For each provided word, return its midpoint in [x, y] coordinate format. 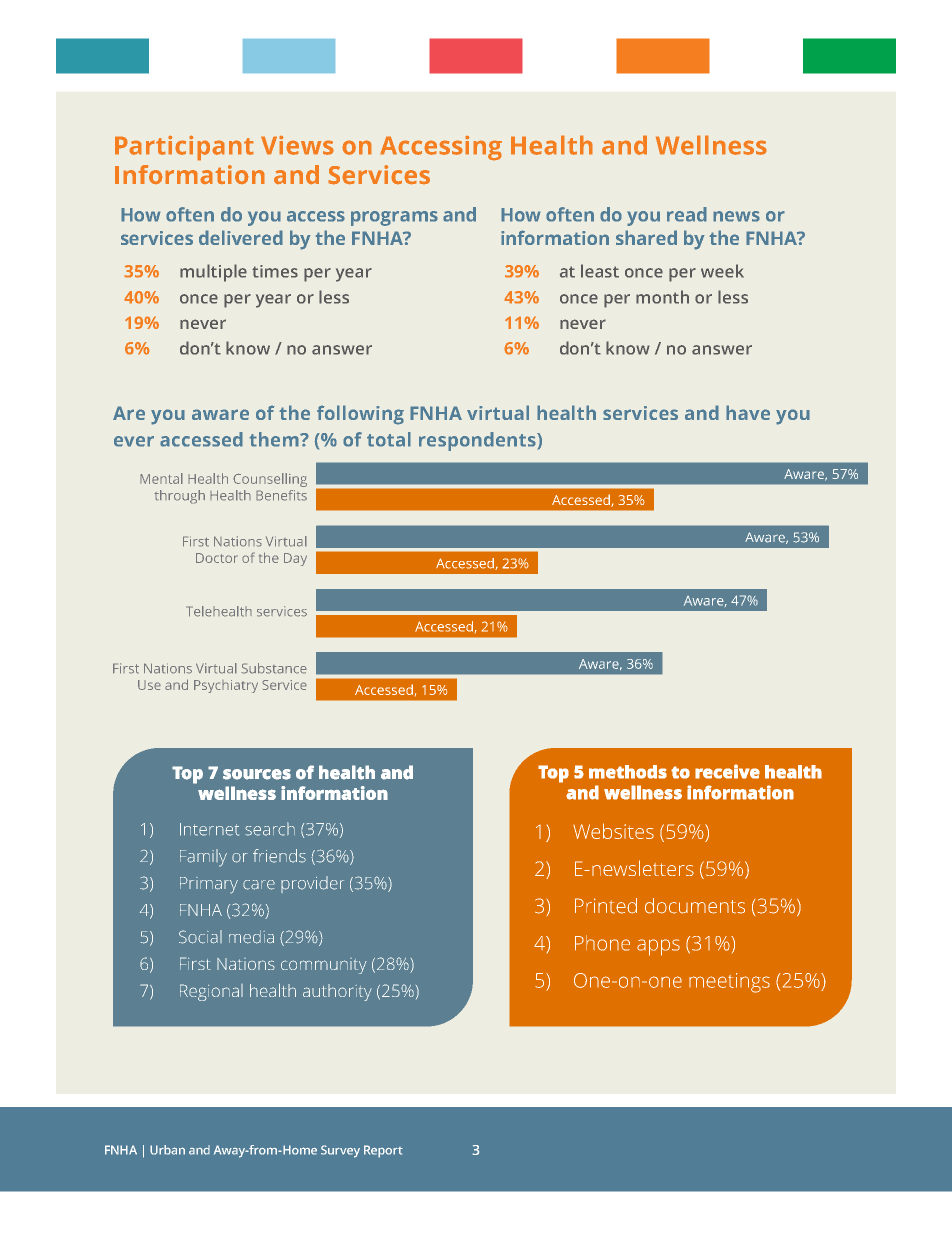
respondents [478, 441]
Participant [184, 148]
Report [383, 1151]
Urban [167, 1150]
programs [394, 218]
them [275, 439]
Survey [340, 1151]
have [748, 412]
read [687, 214]
